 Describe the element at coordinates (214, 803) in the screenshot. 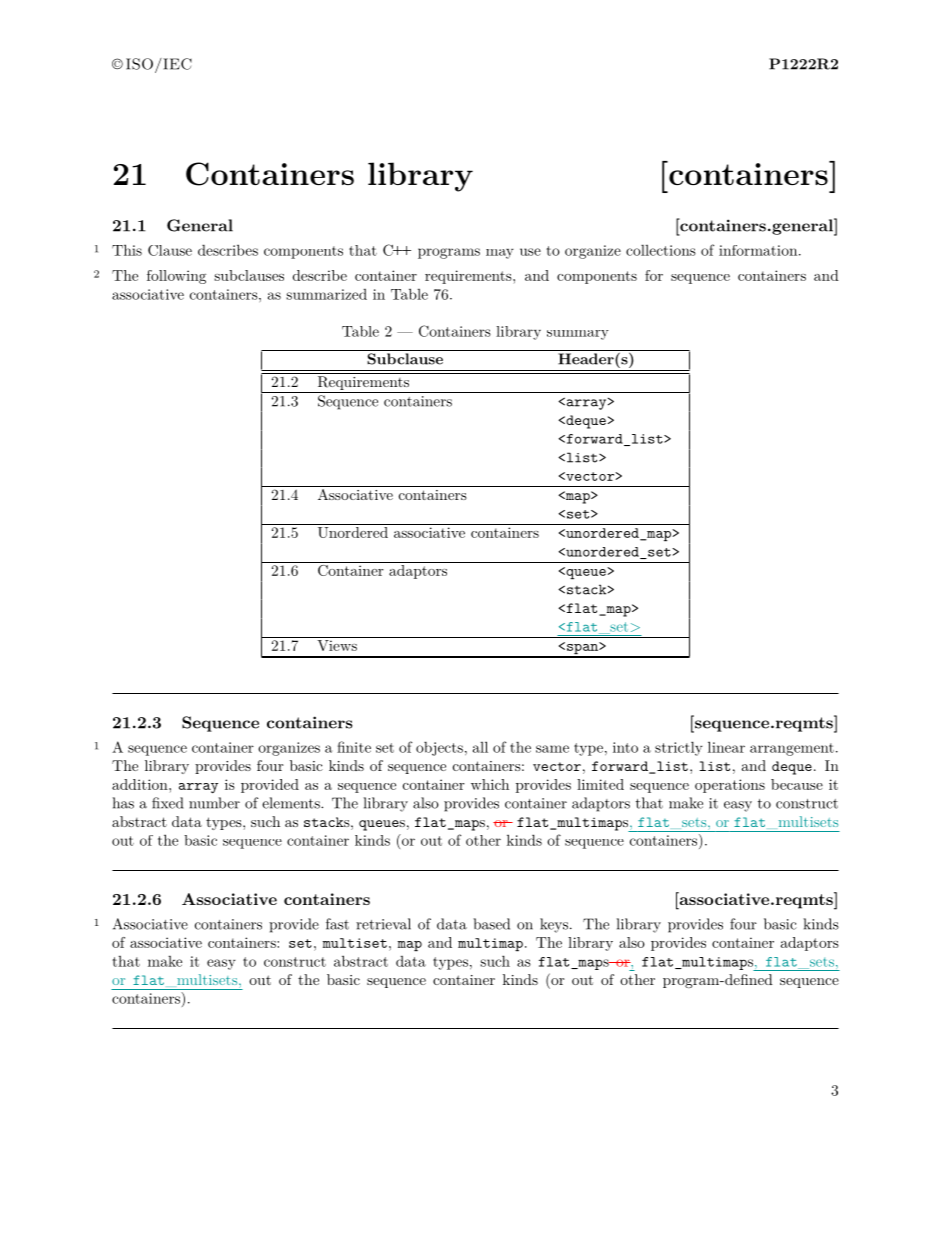

I see `number` at that location.
